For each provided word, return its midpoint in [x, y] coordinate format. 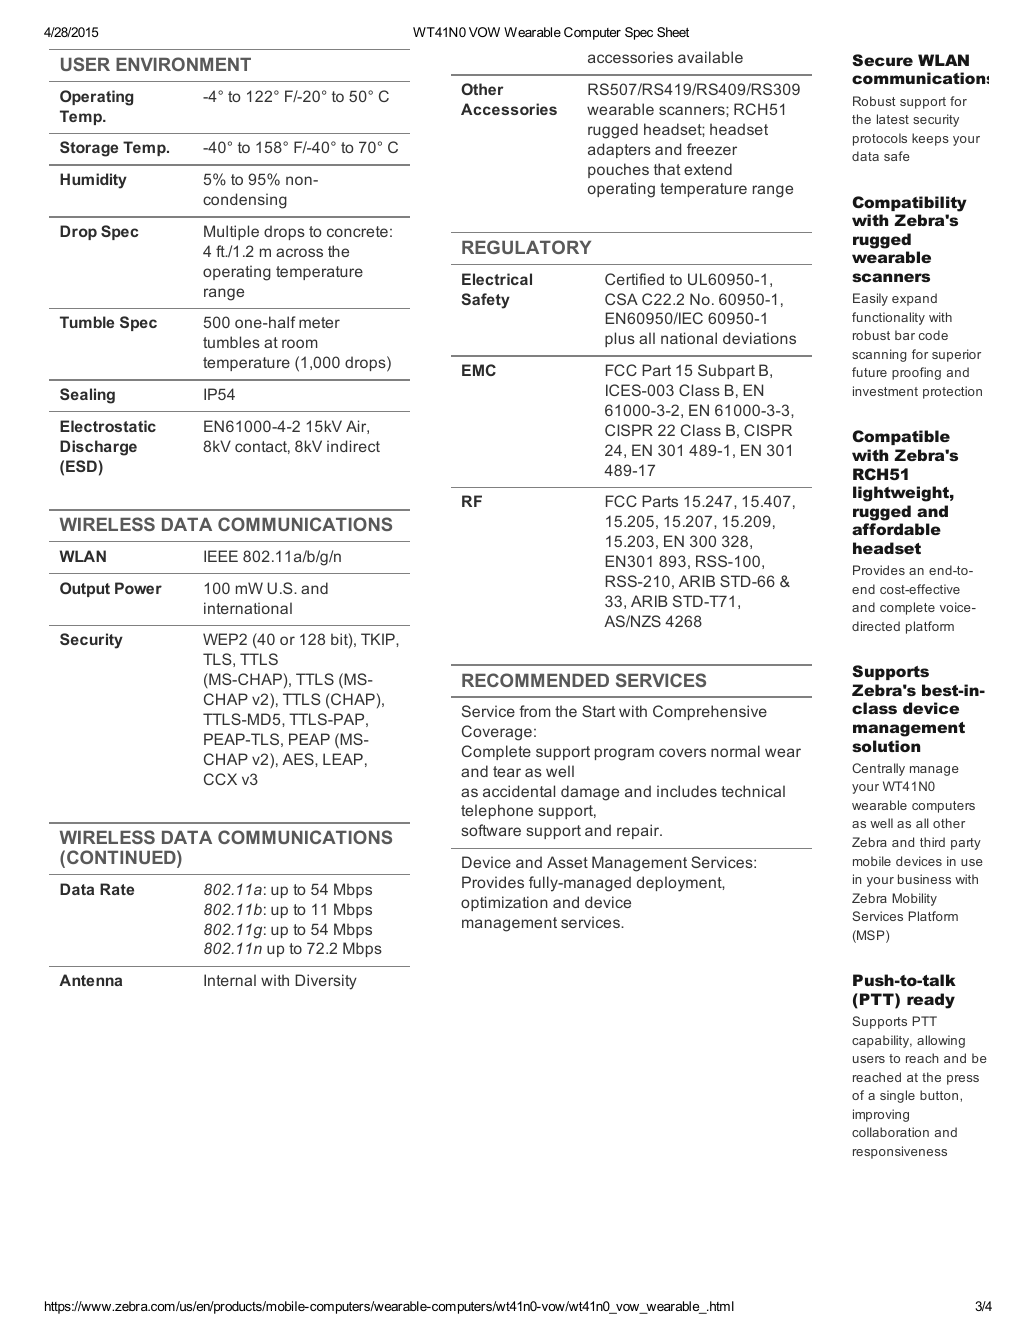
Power [138, 588]
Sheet [673, 32]
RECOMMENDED [535, 680]
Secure [882, 60]
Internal [230, 980]
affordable [896, 529]
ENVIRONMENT [183, 64]
